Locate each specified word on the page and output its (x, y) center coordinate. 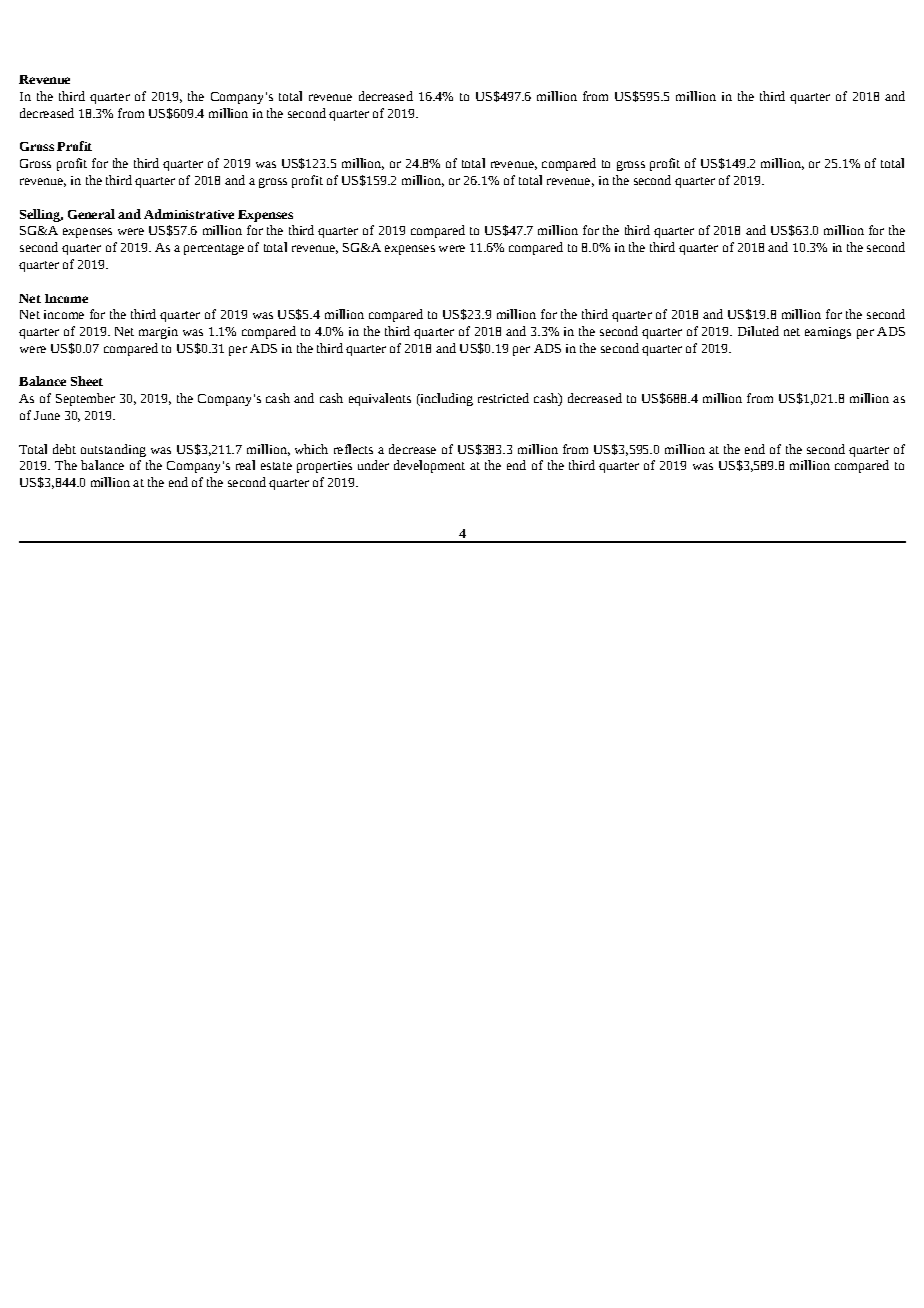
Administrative (189, 214)
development (429, 466)
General (91, 214)
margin (158, 333)
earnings (828, 333)
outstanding (113, 450)
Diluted (758, 331)
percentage (214, 249)
